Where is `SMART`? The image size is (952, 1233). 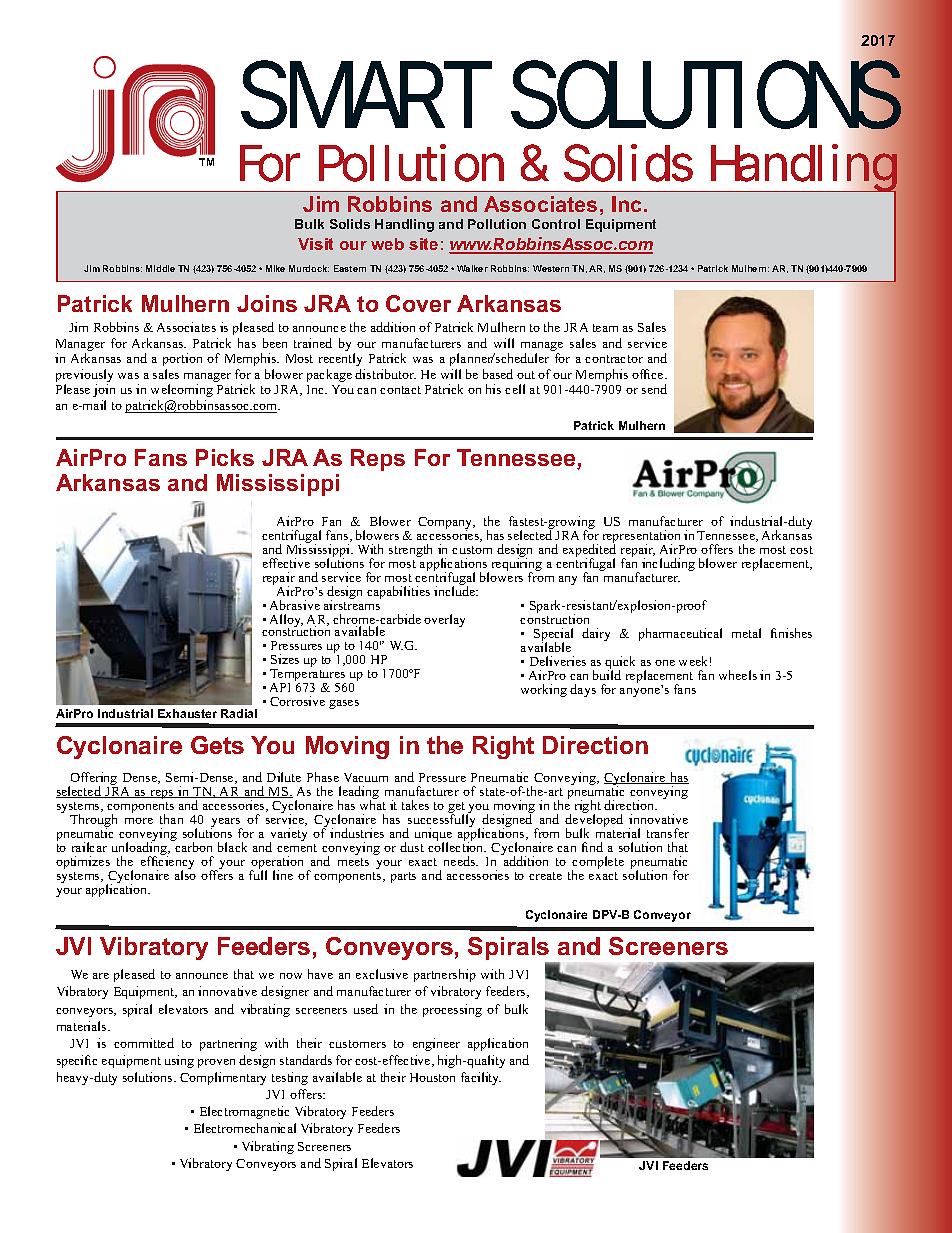 SMART is located at coordinates (364, 94).
